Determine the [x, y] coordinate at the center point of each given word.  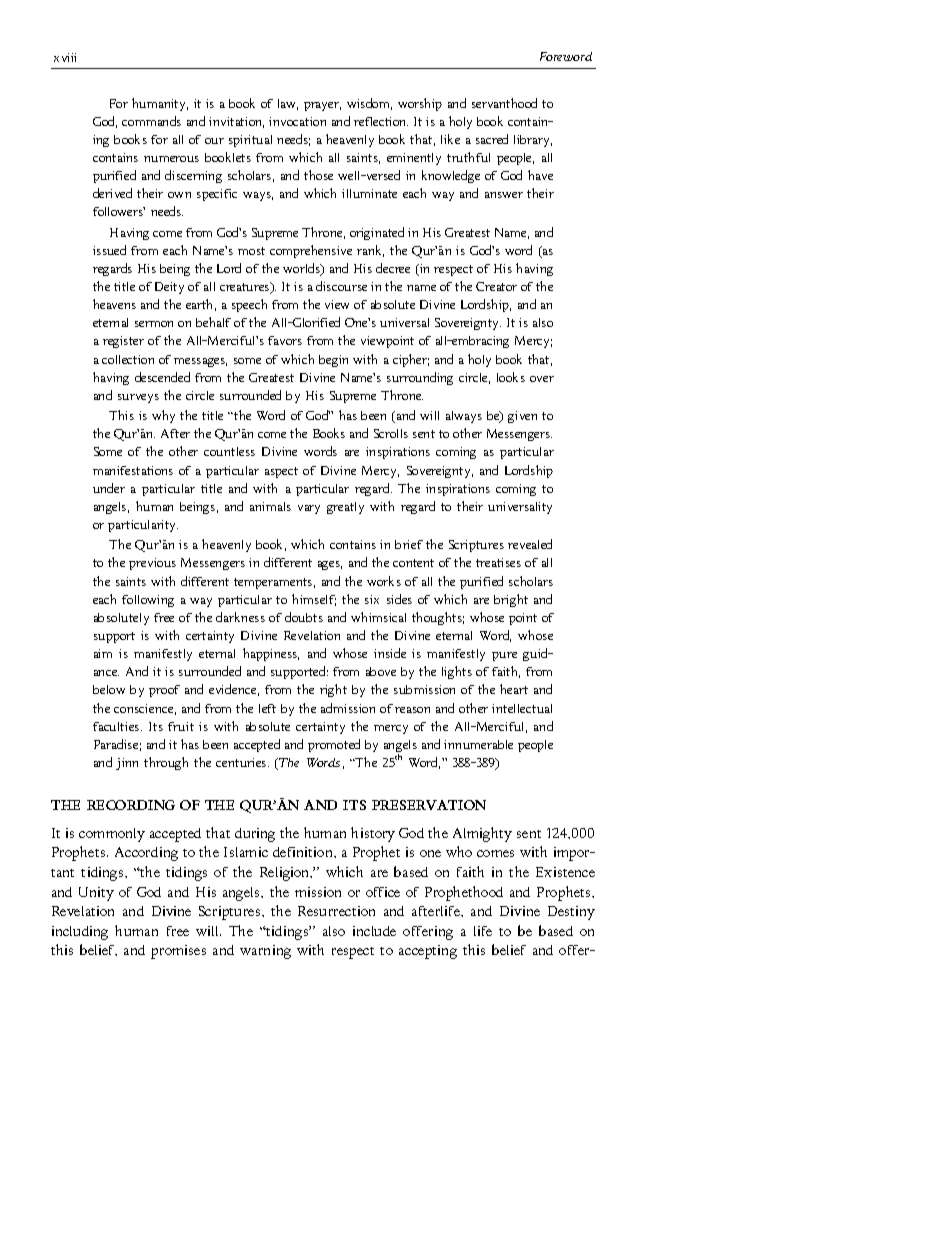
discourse [341, 286]
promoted [334, 745]
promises [178, 952]
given [522, 417]
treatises [498, 562]
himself [314, 600]
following [148, 601]
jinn [127, 764]
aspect [281, 472]
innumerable [478, 744]
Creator [496, 286]
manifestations [133, 470]
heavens [114, 304]
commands [151, 121]
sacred [492, 139]
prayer [322, 106]
